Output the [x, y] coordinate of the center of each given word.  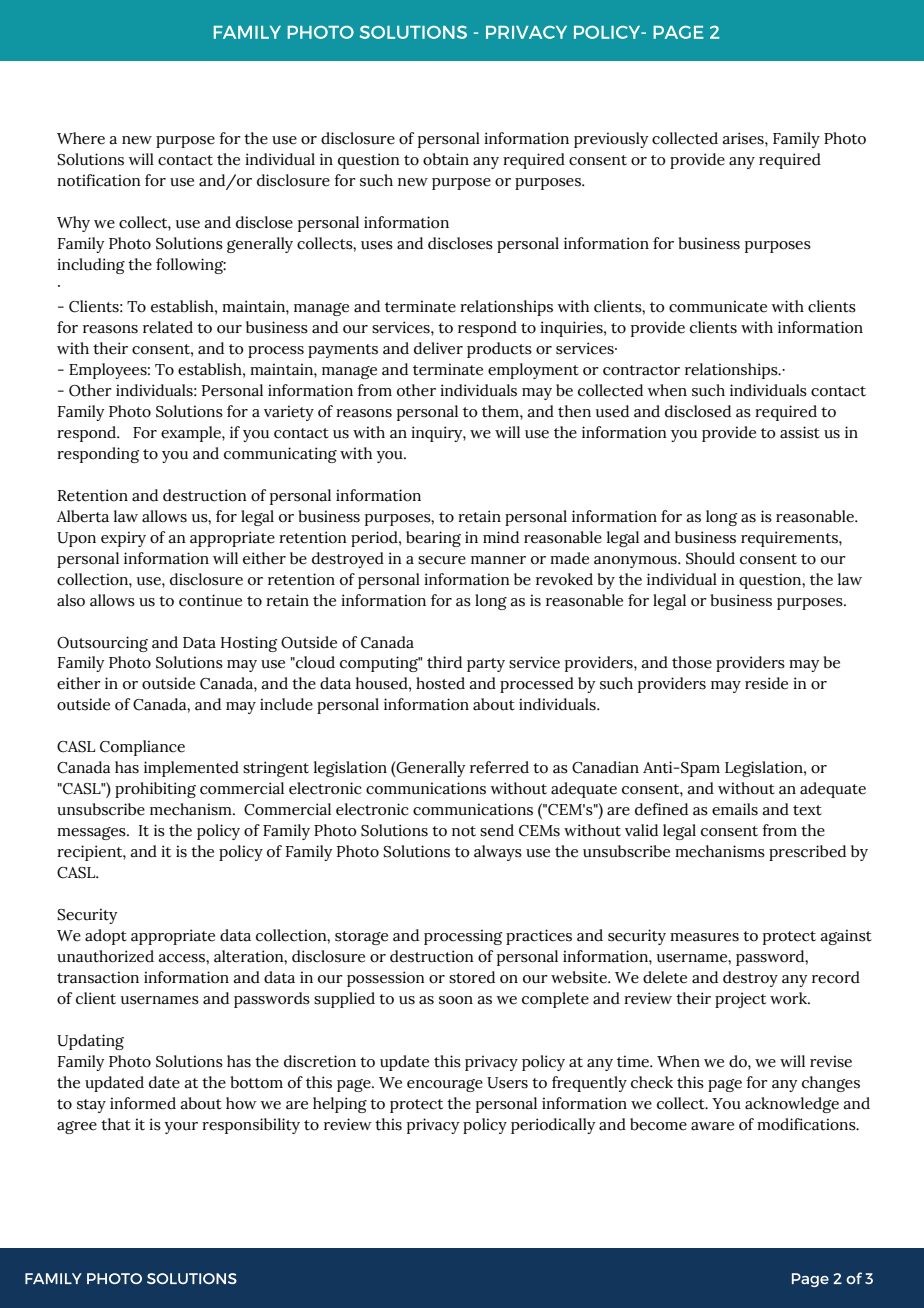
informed [143, 1103]
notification [99, 180]
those [692, 662]
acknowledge [792, 1105]
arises [744, 138]
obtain [446, 159]
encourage [445, 1085]
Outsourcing [102, 644]
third [444, 662]
